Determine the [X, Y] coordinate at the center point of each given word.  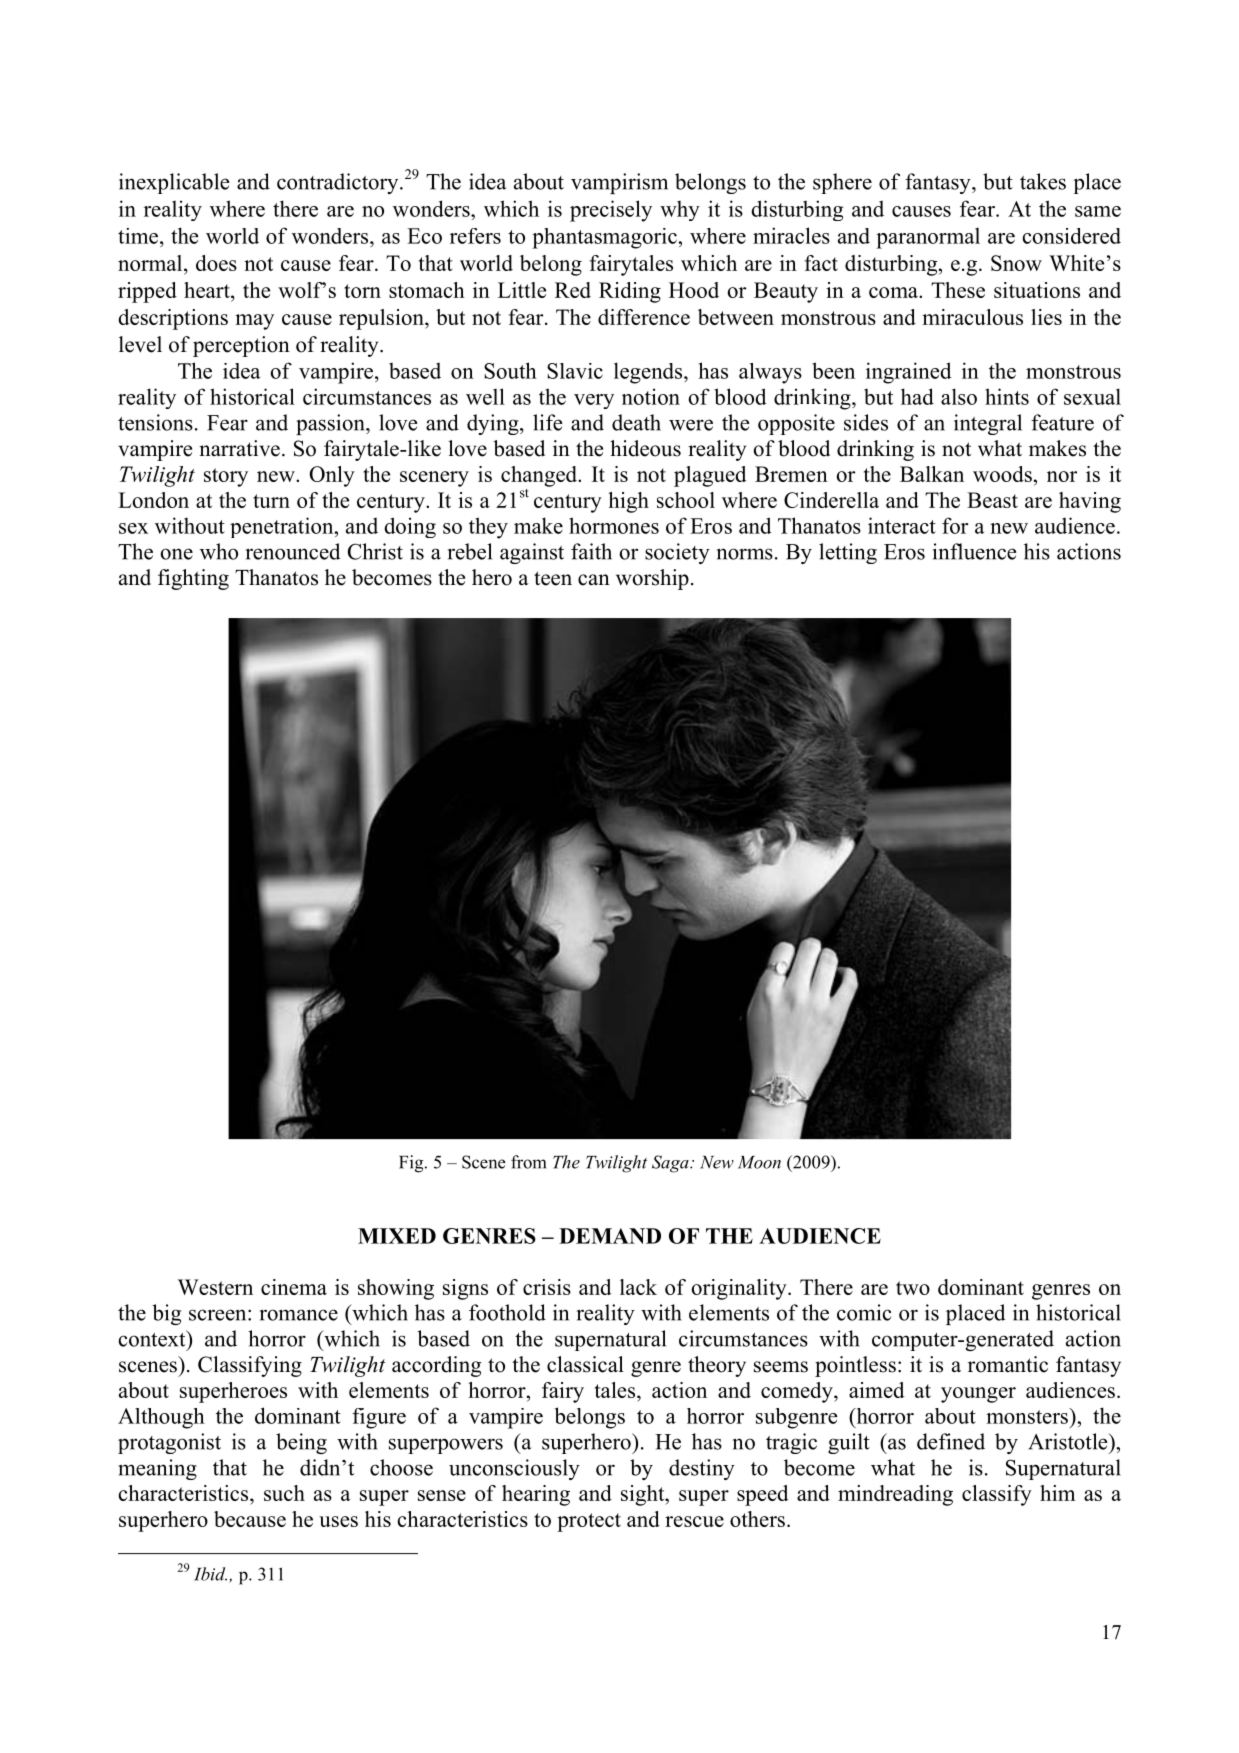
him [1057, 1493]
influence [974, 551]
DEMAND [610, 1236]
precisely [611, 211]
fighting [193, 579]
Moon [759, 1162]
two [913, 1288]
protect [589, 1522]
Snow [1016, 263]
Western [215, 1287]
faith [591, 551]
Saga [671, 1164]
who [219, 551]
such [284, 1493]
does [216, 263]
